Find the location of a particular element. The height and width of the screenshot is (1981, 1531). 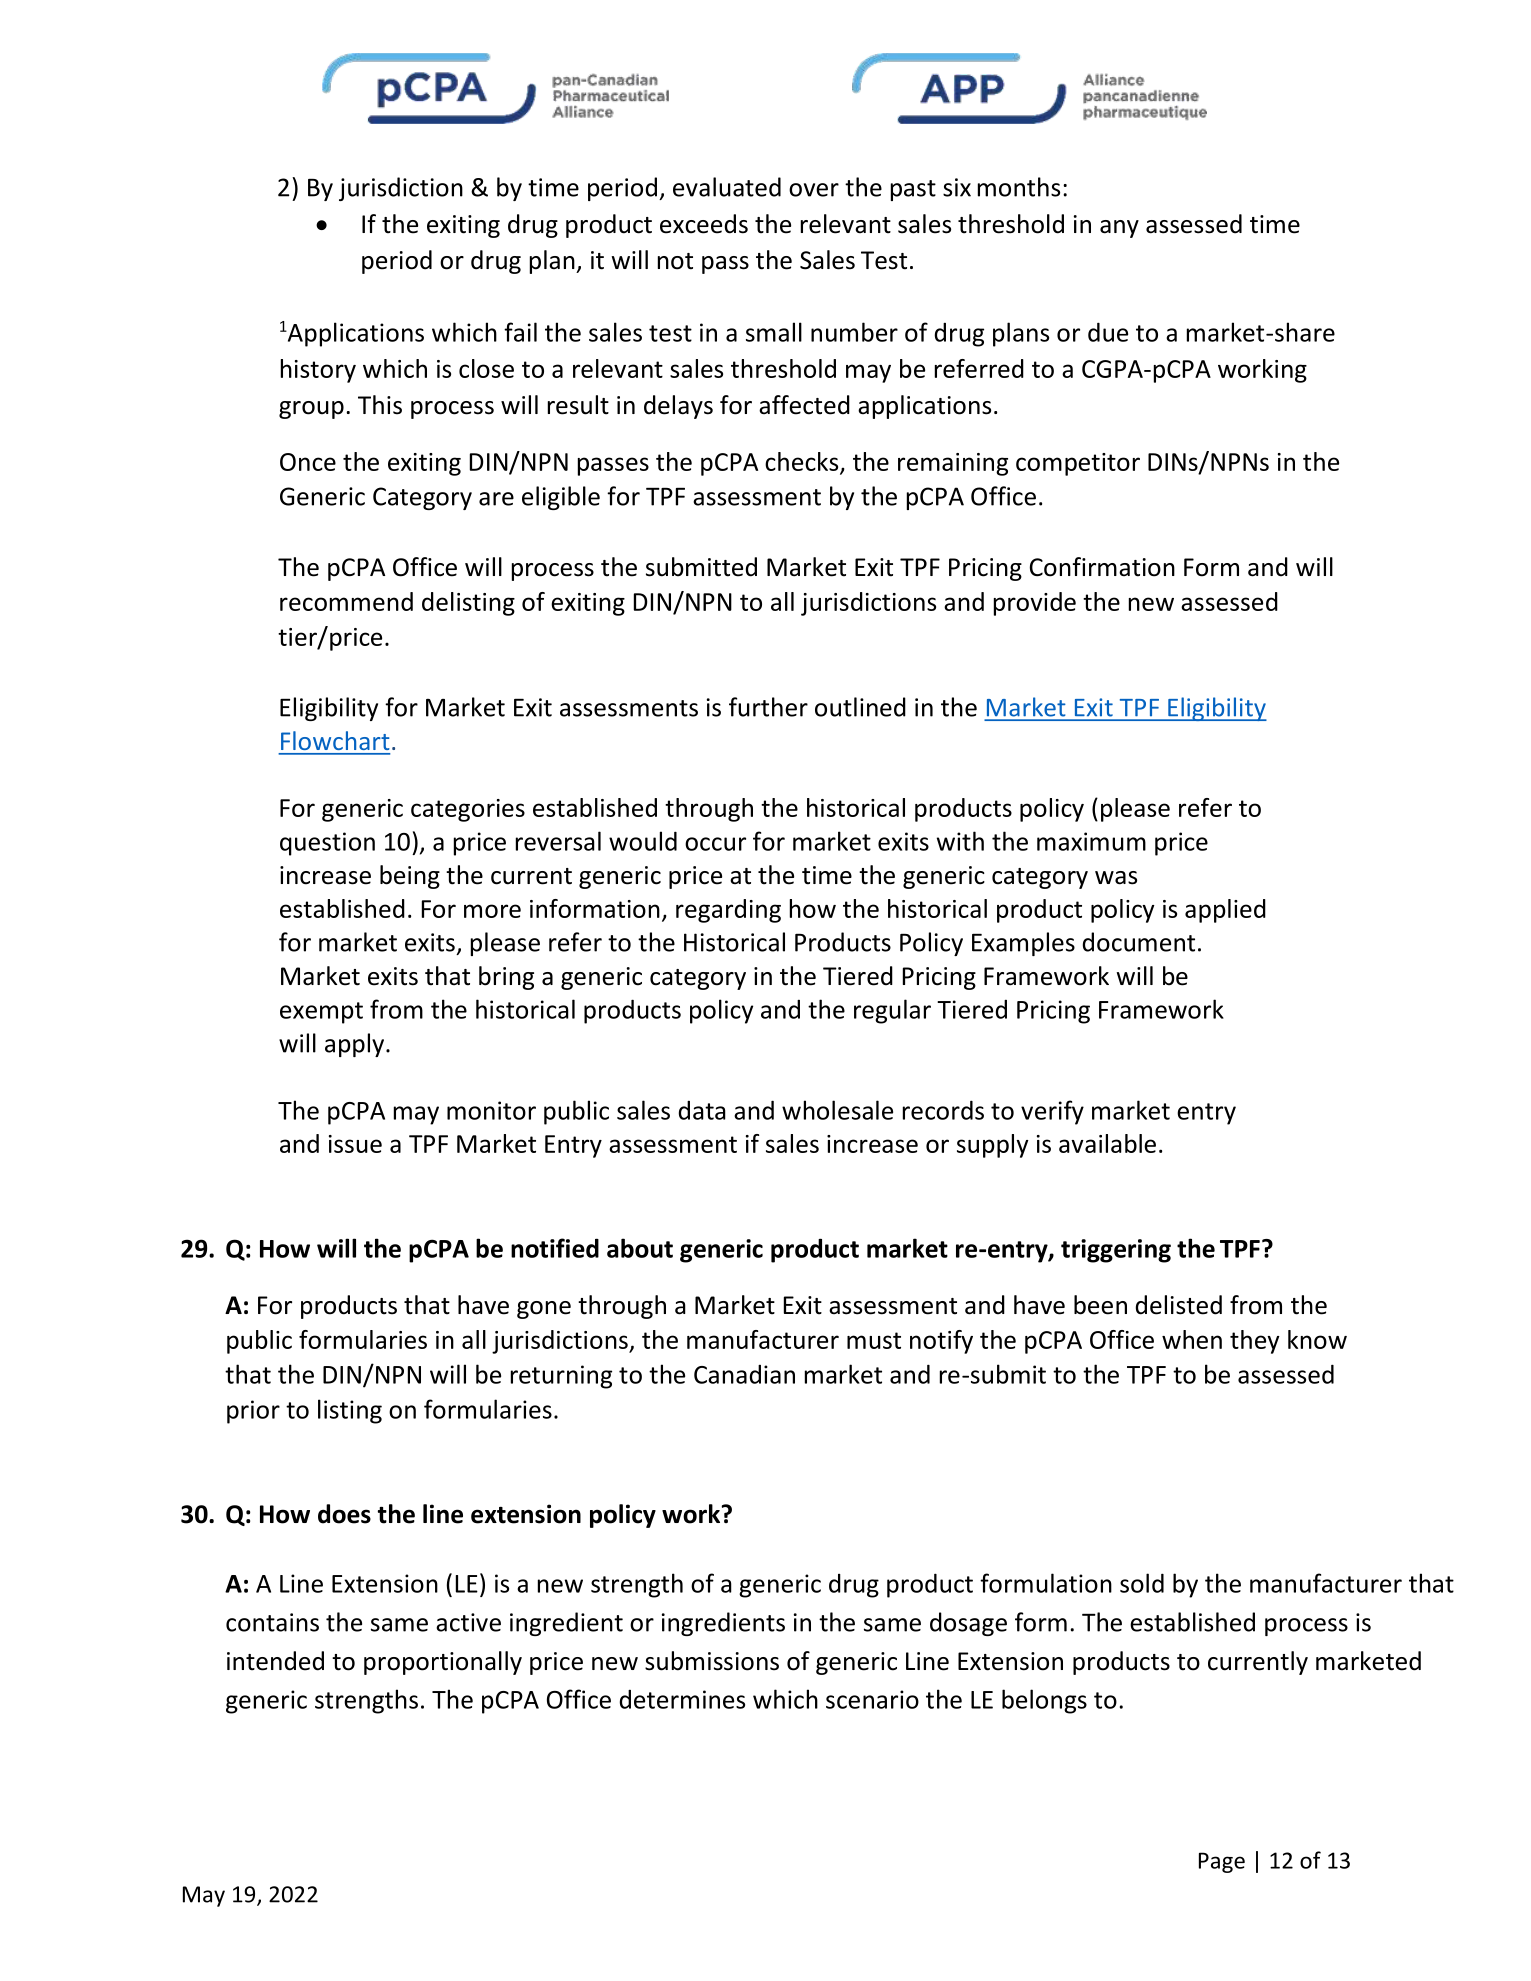

over is located at coordinates (814, 190).
